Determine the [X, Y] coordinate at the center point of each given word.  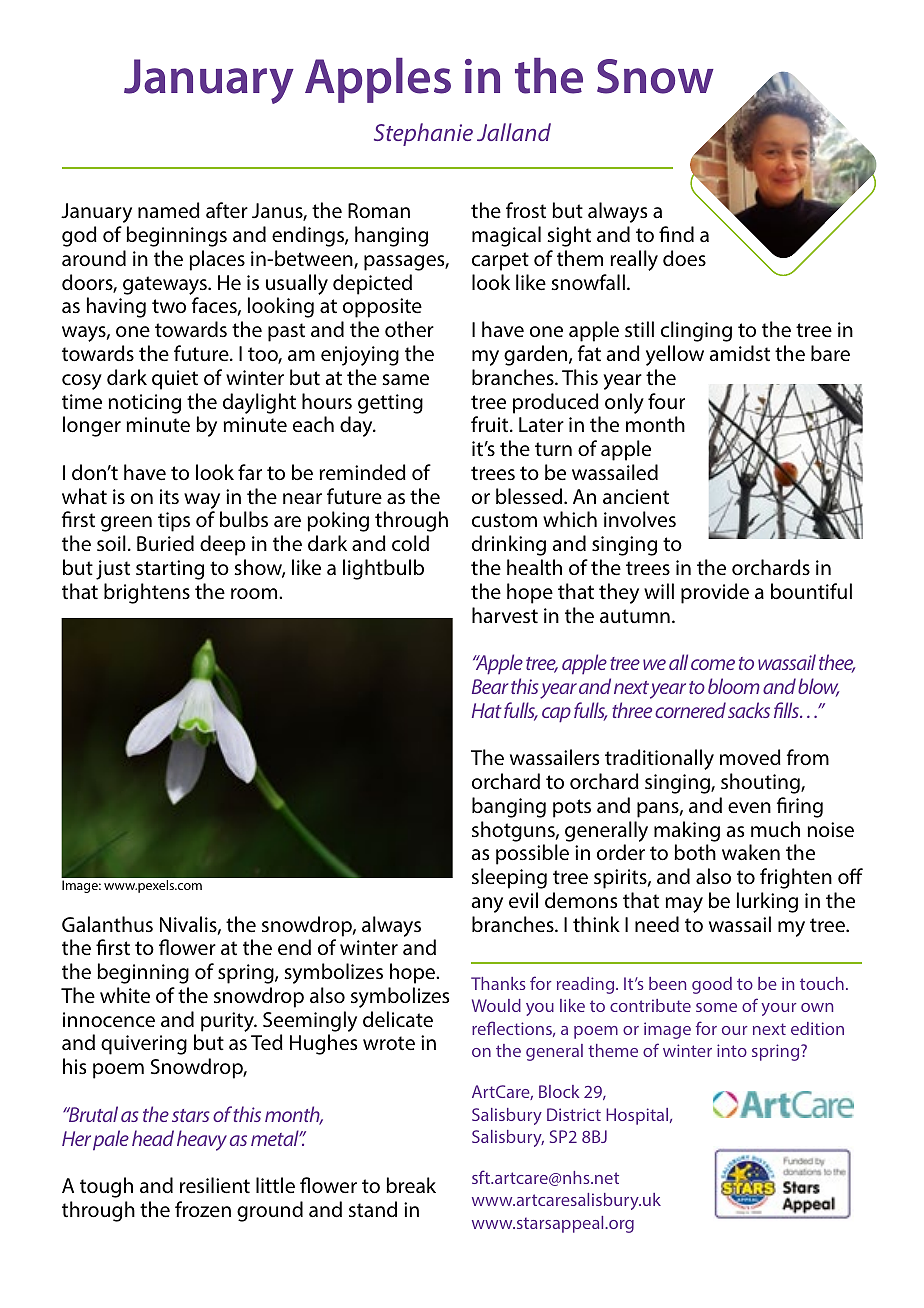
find [676, 234]
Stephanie [423, 134]
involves [640, 519]
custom [504, 520]
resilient [215, 1185]
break [411, 1185]
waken [751, 852]
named [169, 210]
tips [174, 522]
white [125, 995]
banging [509, 807]
